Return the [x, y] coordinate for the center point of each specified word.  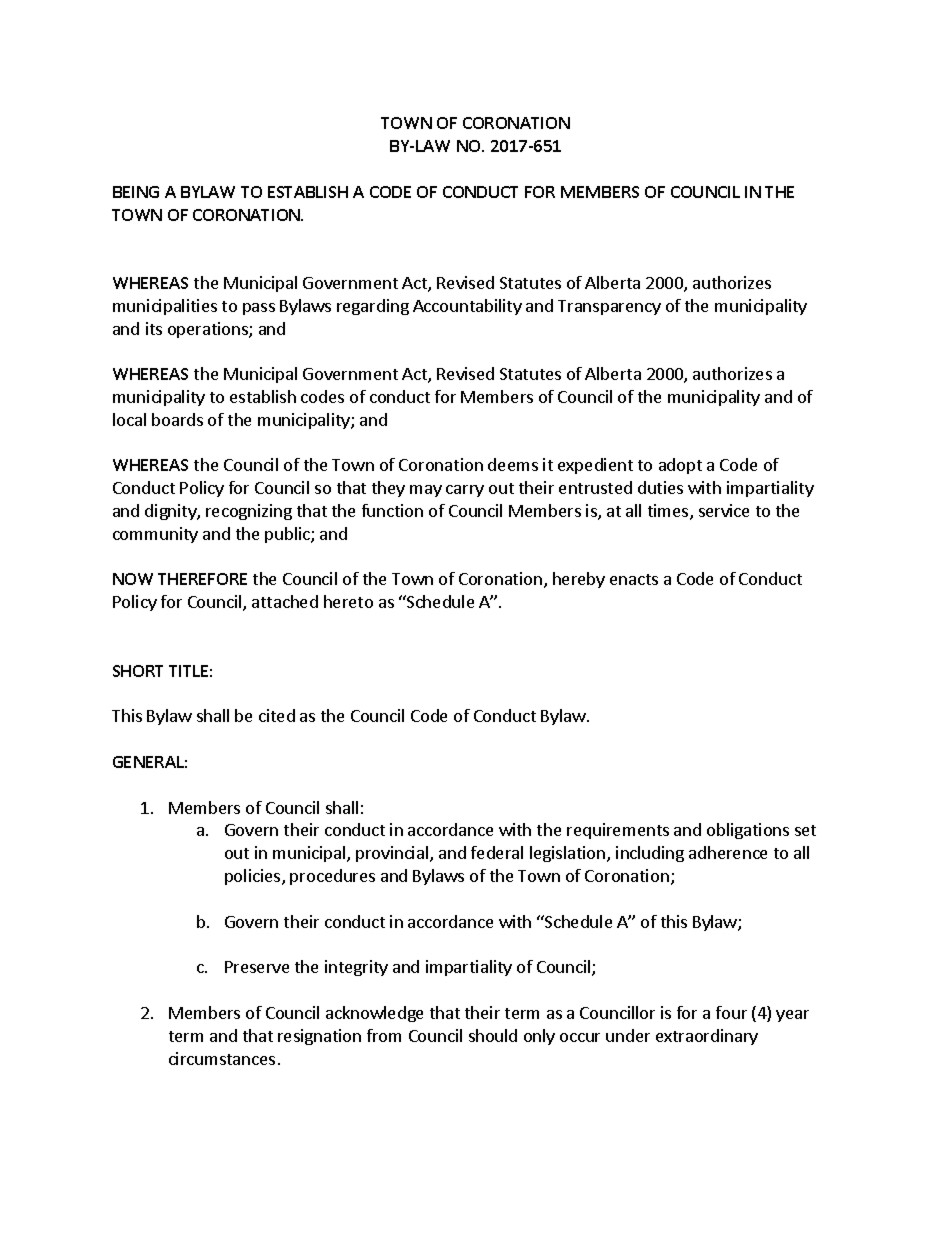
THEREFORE [202, 579]
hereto [348, 601]
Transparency [609, 307]
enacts [634, 579]
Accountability [467, 307]
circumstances [222, 1058]
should [493, 1035]
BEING [136, 192]
